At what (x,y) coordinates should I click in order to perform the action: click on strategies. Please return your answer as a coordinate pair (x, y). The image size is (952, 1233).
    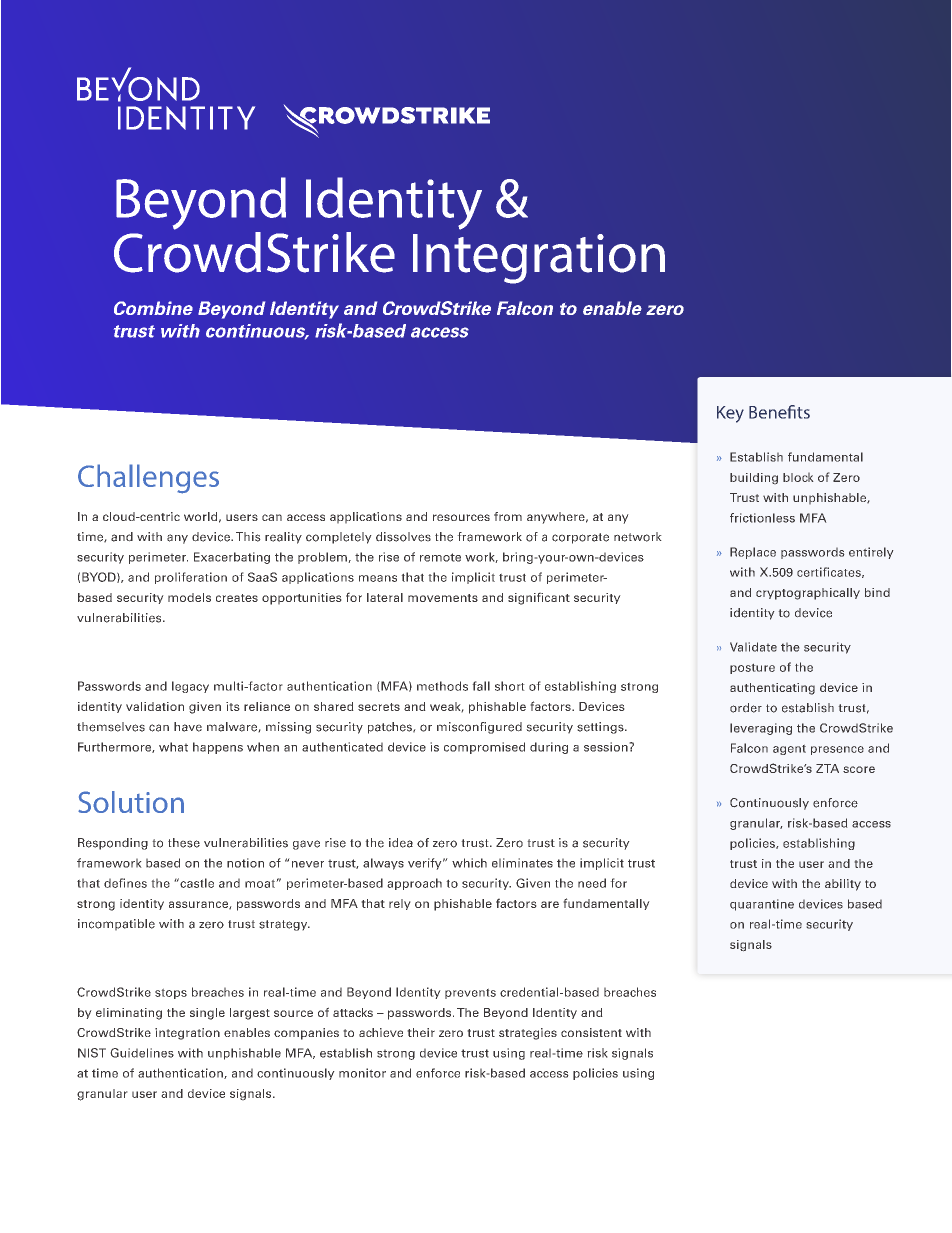
    Looking at the image, I should click on (528, 1034).
